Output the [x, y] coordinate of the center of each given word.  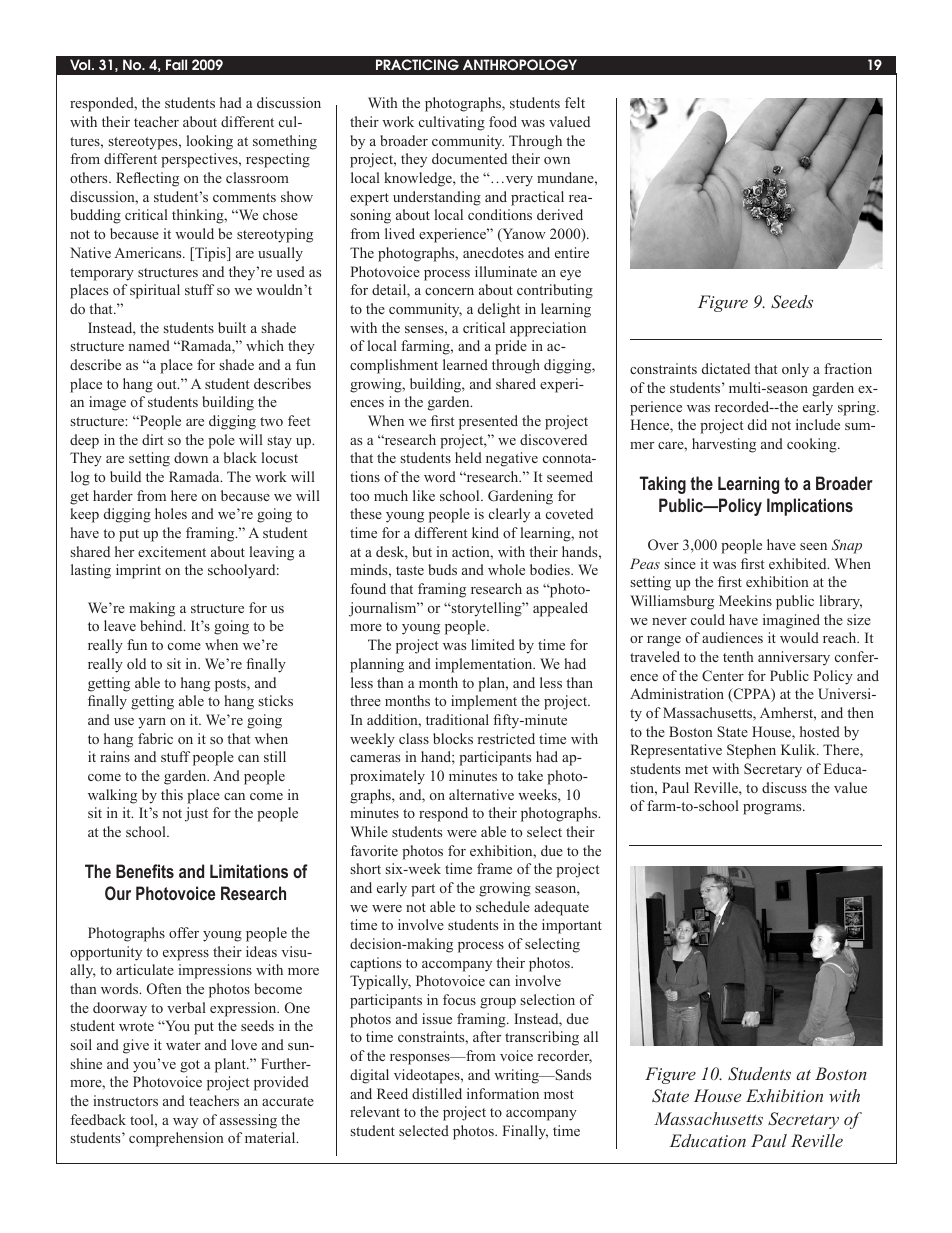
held [468, 457]
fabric [155, 738]
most [559, 1094]
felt [575, 102]
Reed [392, 1093]
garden [833, 389]
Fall [176, 64]
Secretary [773, 770]
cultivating [452, 123]
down [191, 457]
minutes [473, 775]
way [185, 1123]
